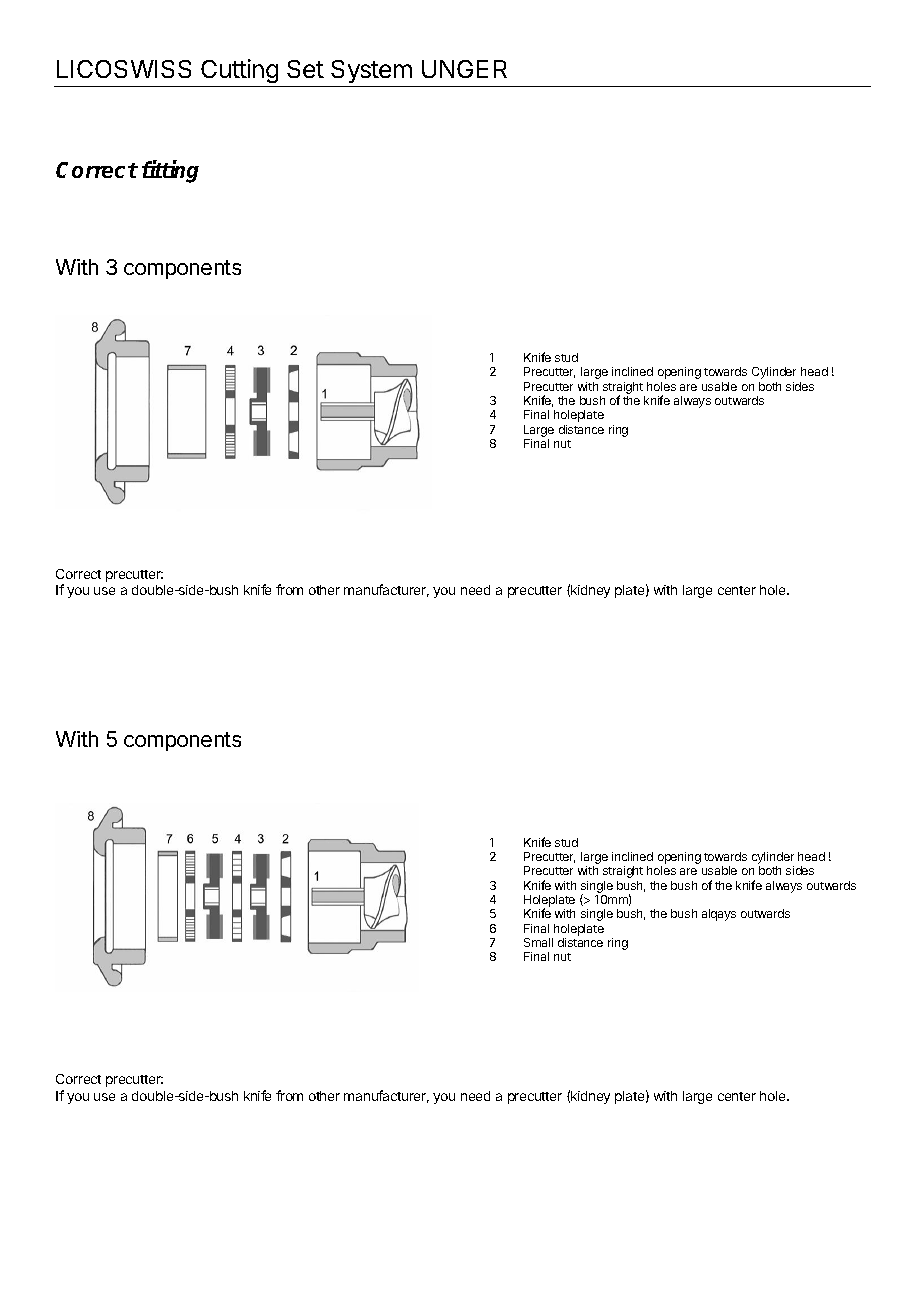 Image resolution: width=924 pixels, height=1308 pixels. I want to click on fitting, so click(170, 171).
